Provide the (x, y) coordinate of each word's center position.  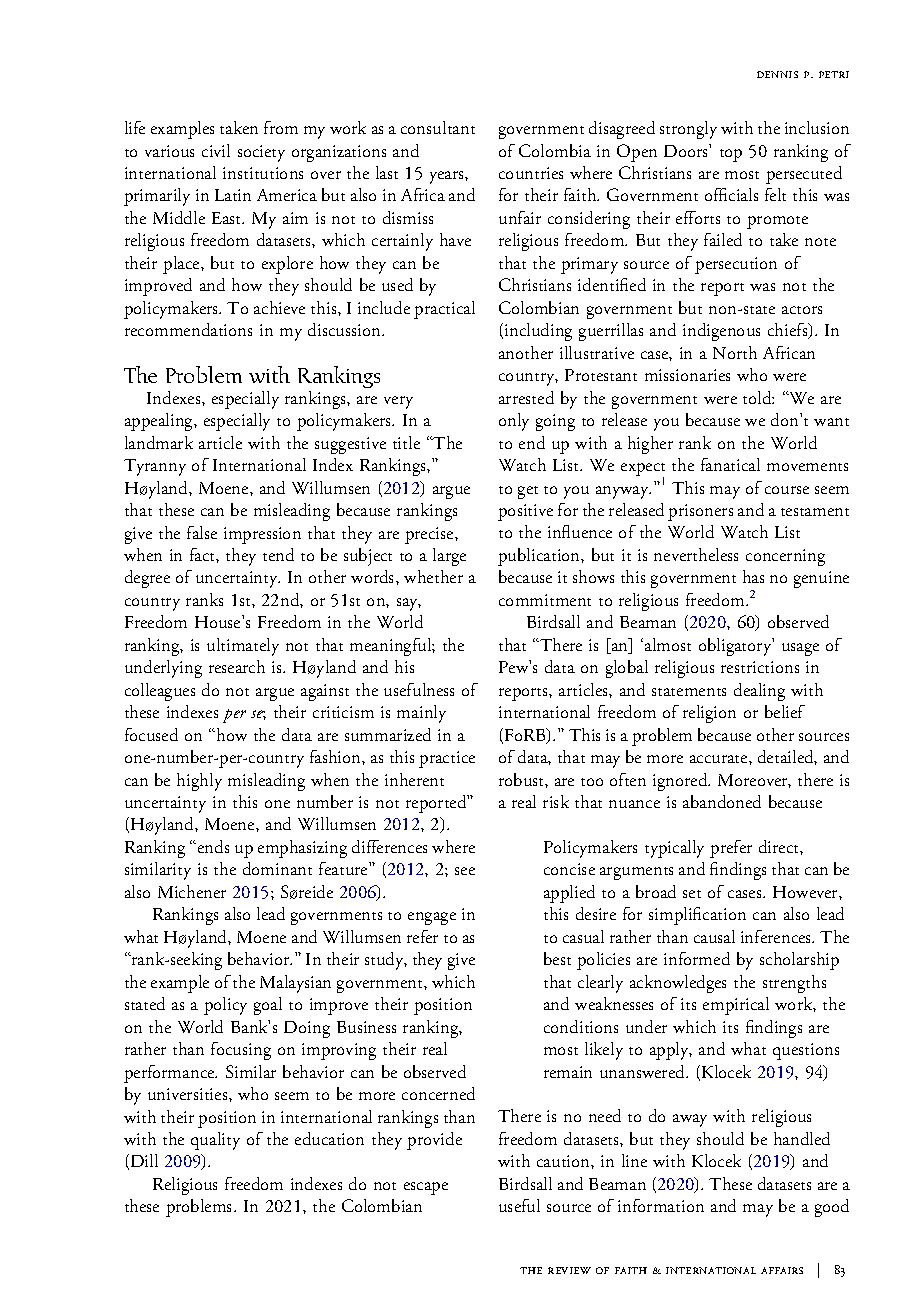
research (237, 666)
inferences (777, 936)
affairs (782, 1270)
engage (432, 918)
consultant (438, 127)
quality (215, 1141)
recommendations (188, 329)
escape (426, 1188)
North (735, 352)
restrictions (760, 667)
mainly (421, 714)
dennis (777, 74)
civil (216, 150)
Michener (192, 891)
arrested (526, 397)
